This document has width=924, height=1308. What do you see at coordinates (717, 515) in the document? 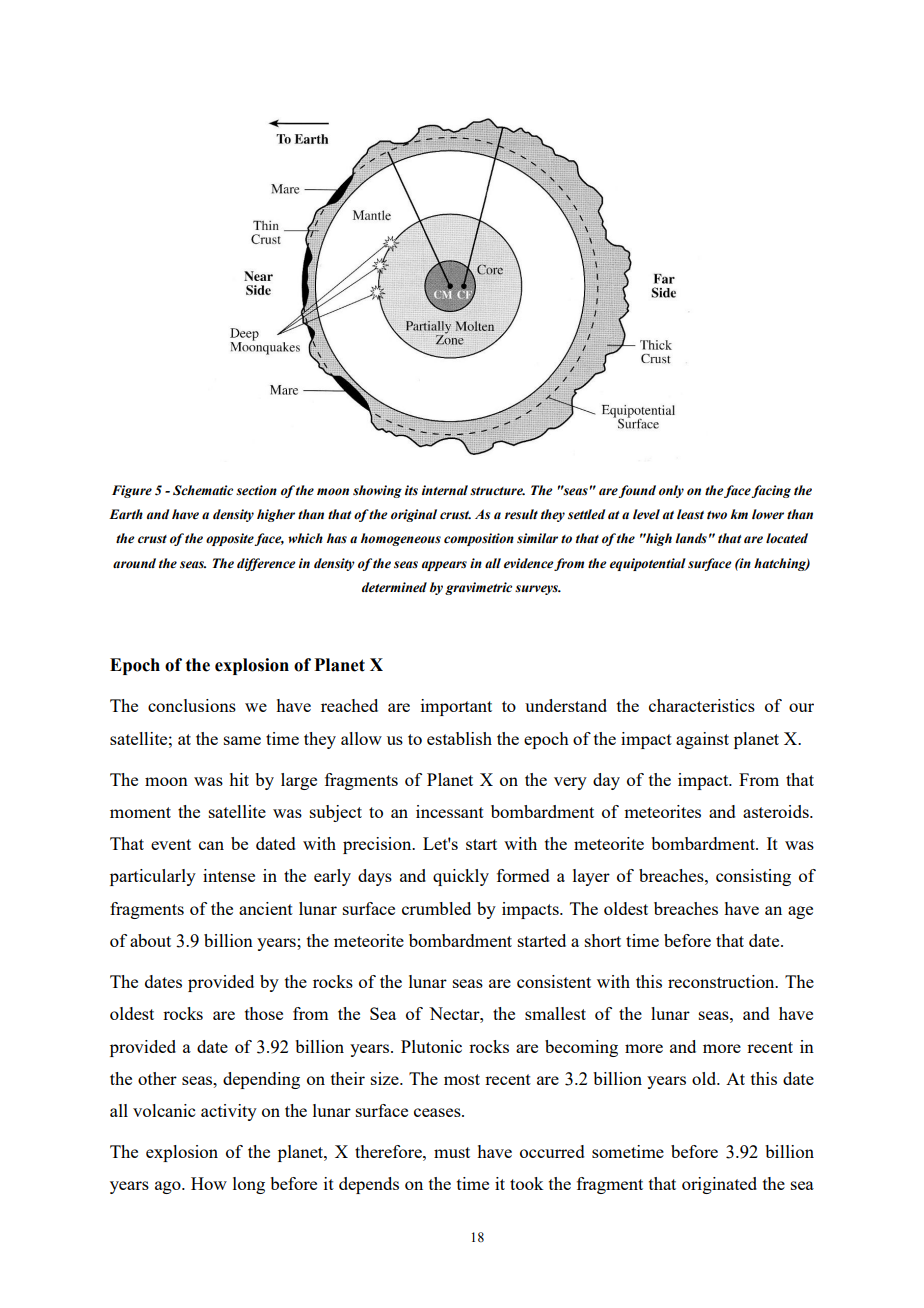
I see `two` at bounding box center [717, 515].
